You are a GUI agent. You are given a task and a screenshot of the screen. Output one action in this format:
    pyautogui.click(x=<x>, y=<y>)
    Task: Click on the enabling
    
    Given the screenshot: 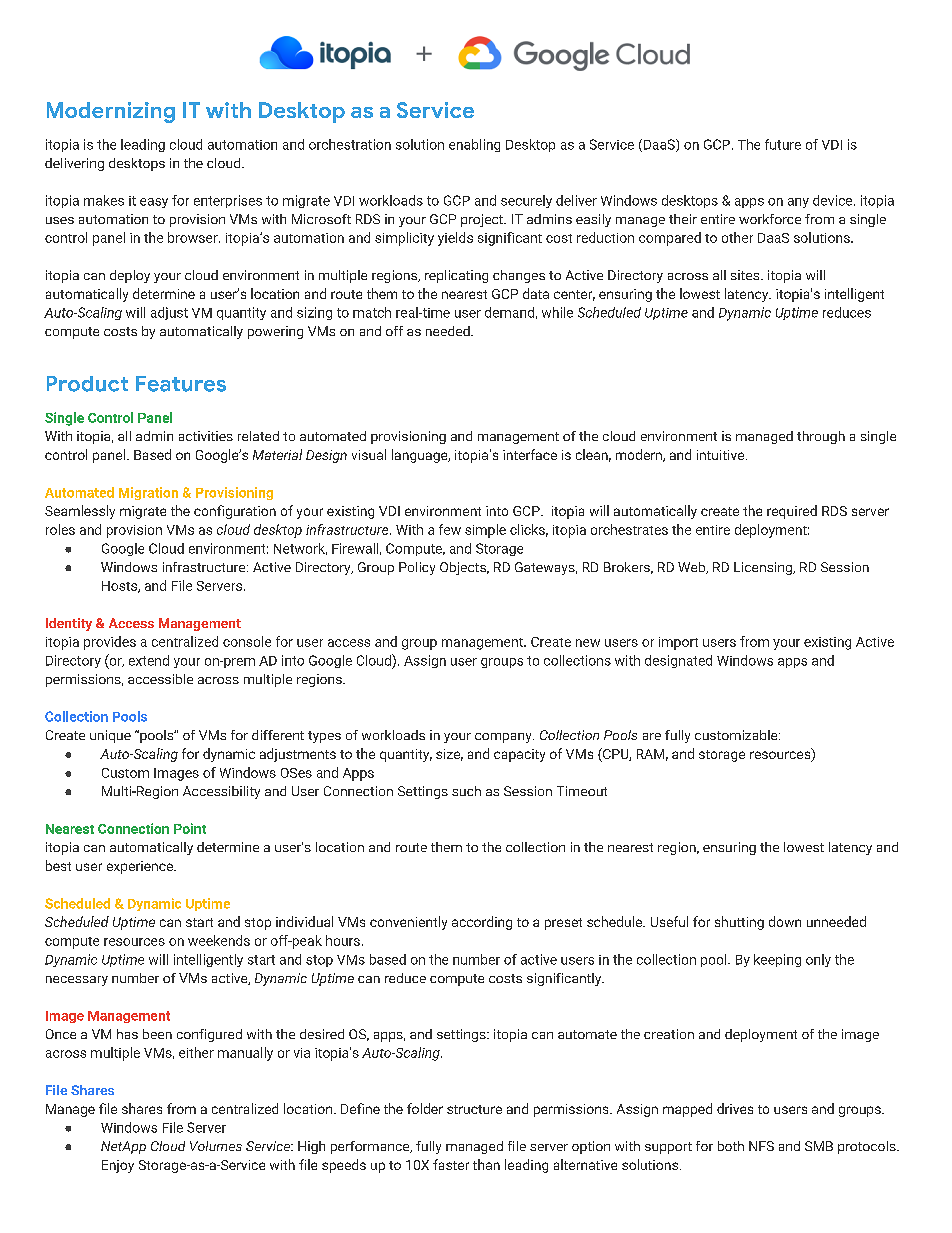 What is the action you would take?
    pyautogui.click(x=474, y=145)
